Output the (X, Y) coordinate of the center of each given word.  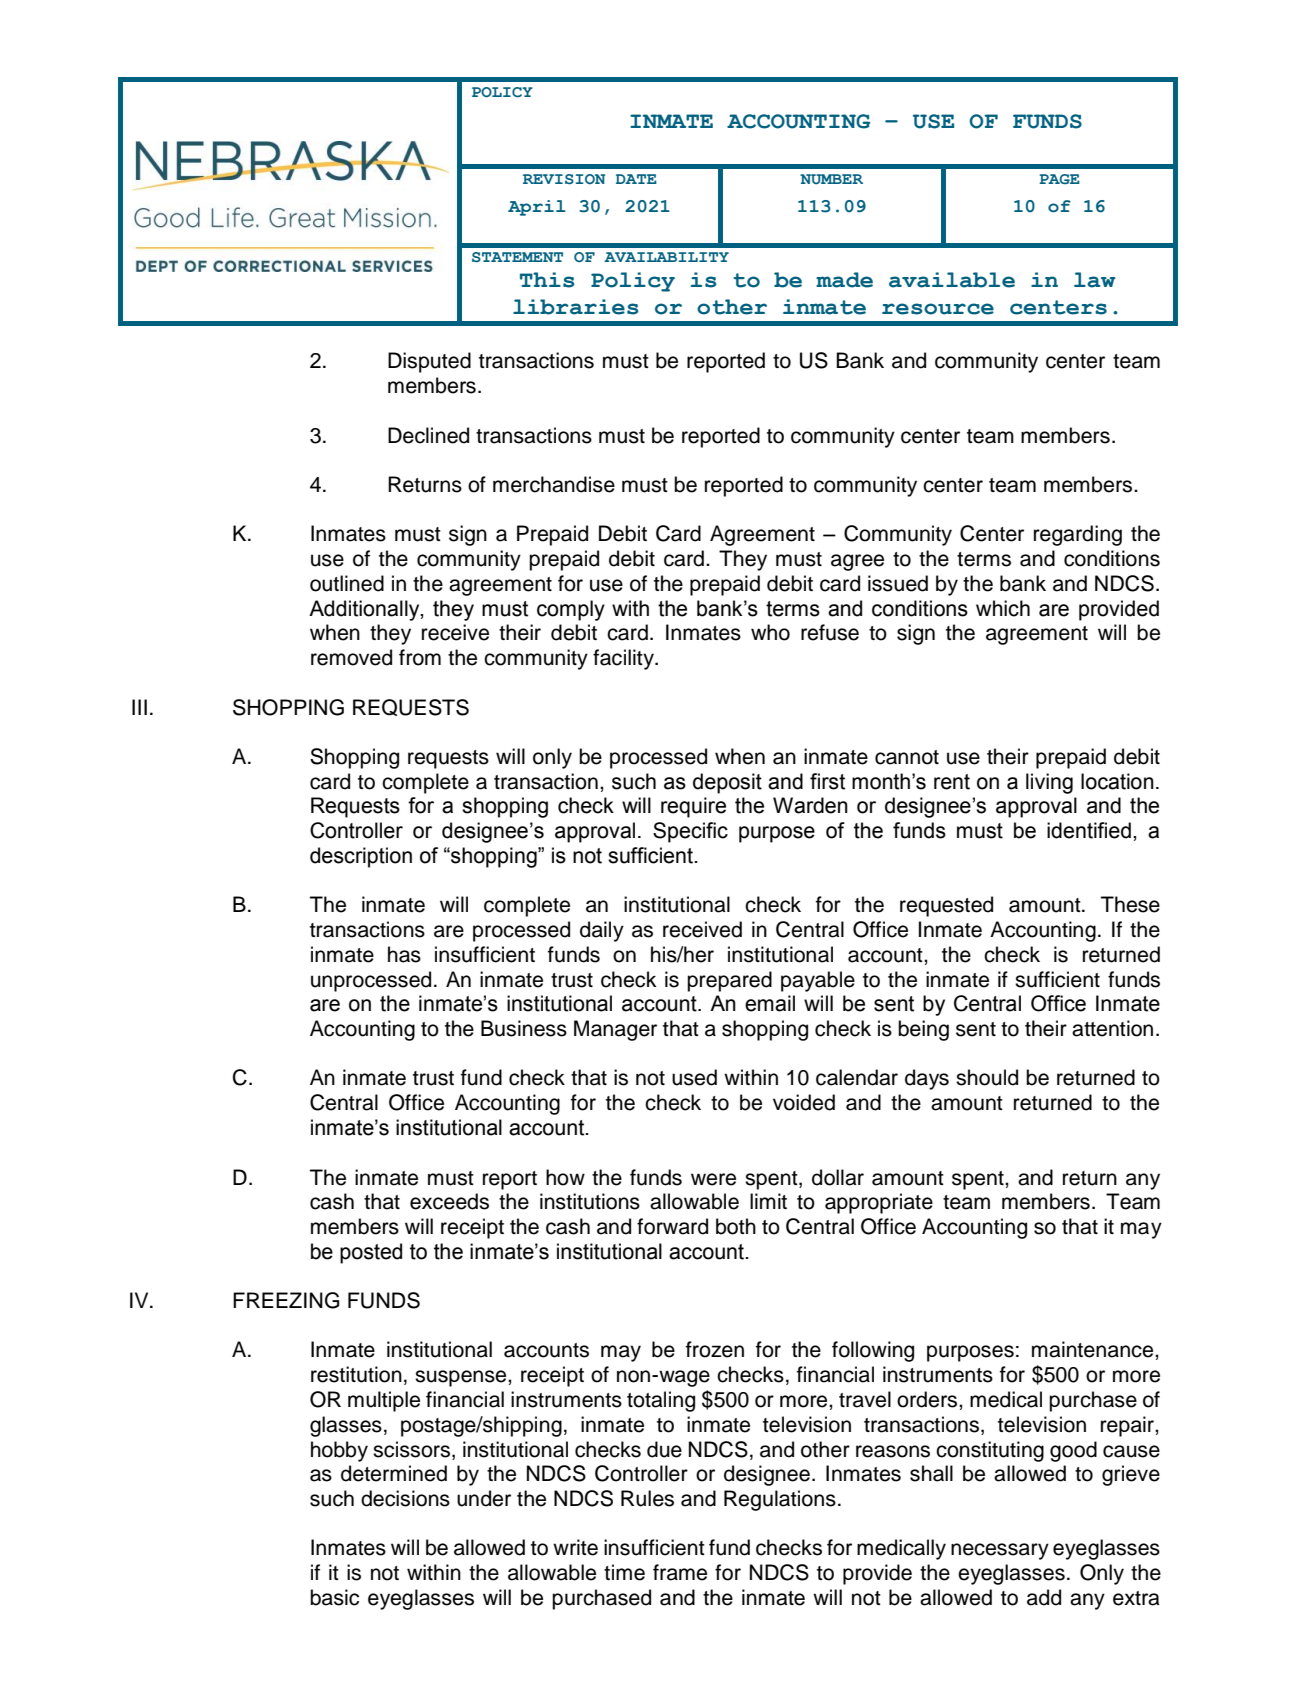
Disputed (429, 362)
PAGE (1059, 179)
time (624, 1572)
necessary (1000, 1551)
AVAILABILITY (666, 257)
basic (334, 1597)
